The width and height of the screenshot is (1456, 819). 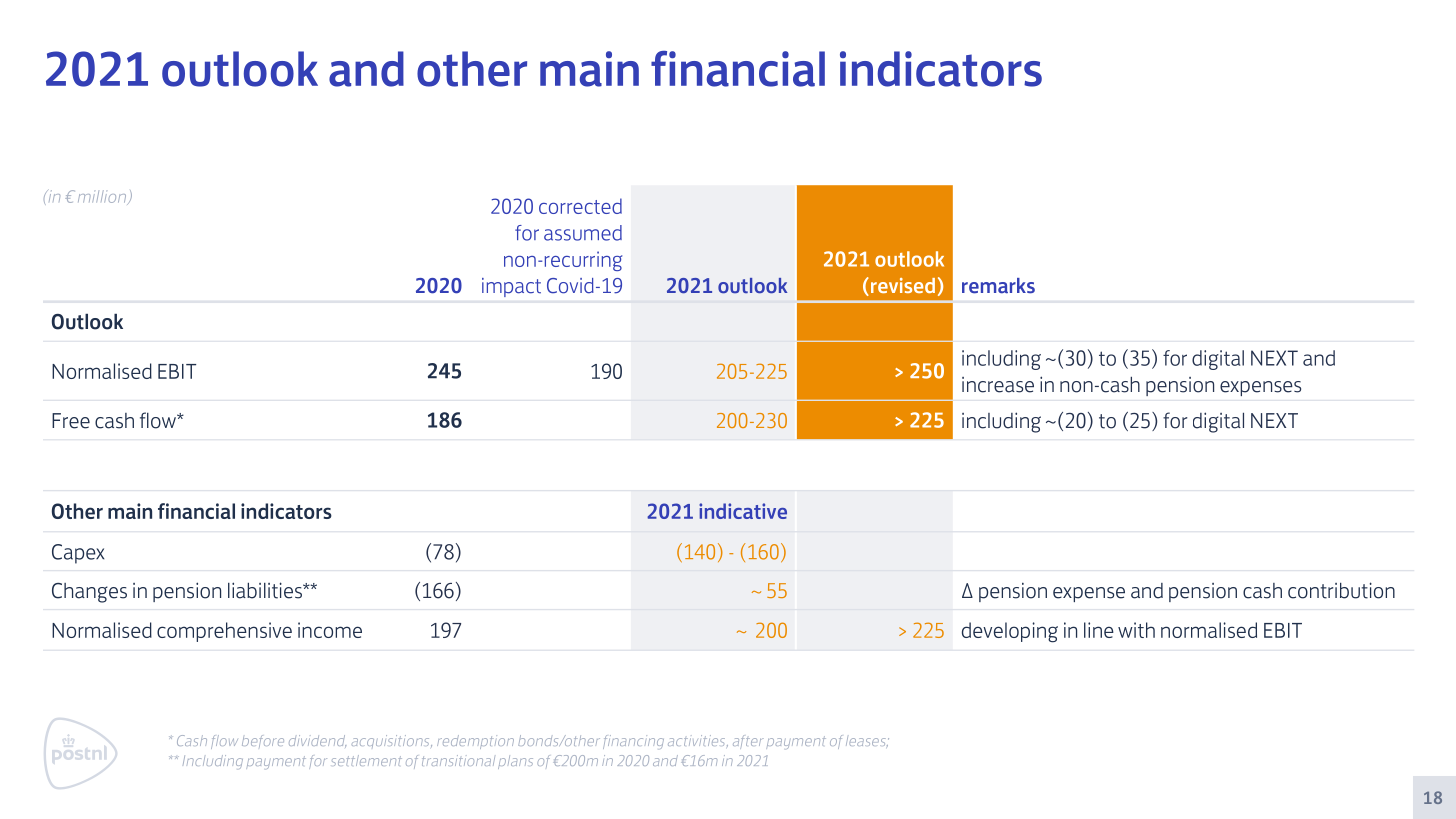 I want to click on remarks, so click(x=998, y=286).
